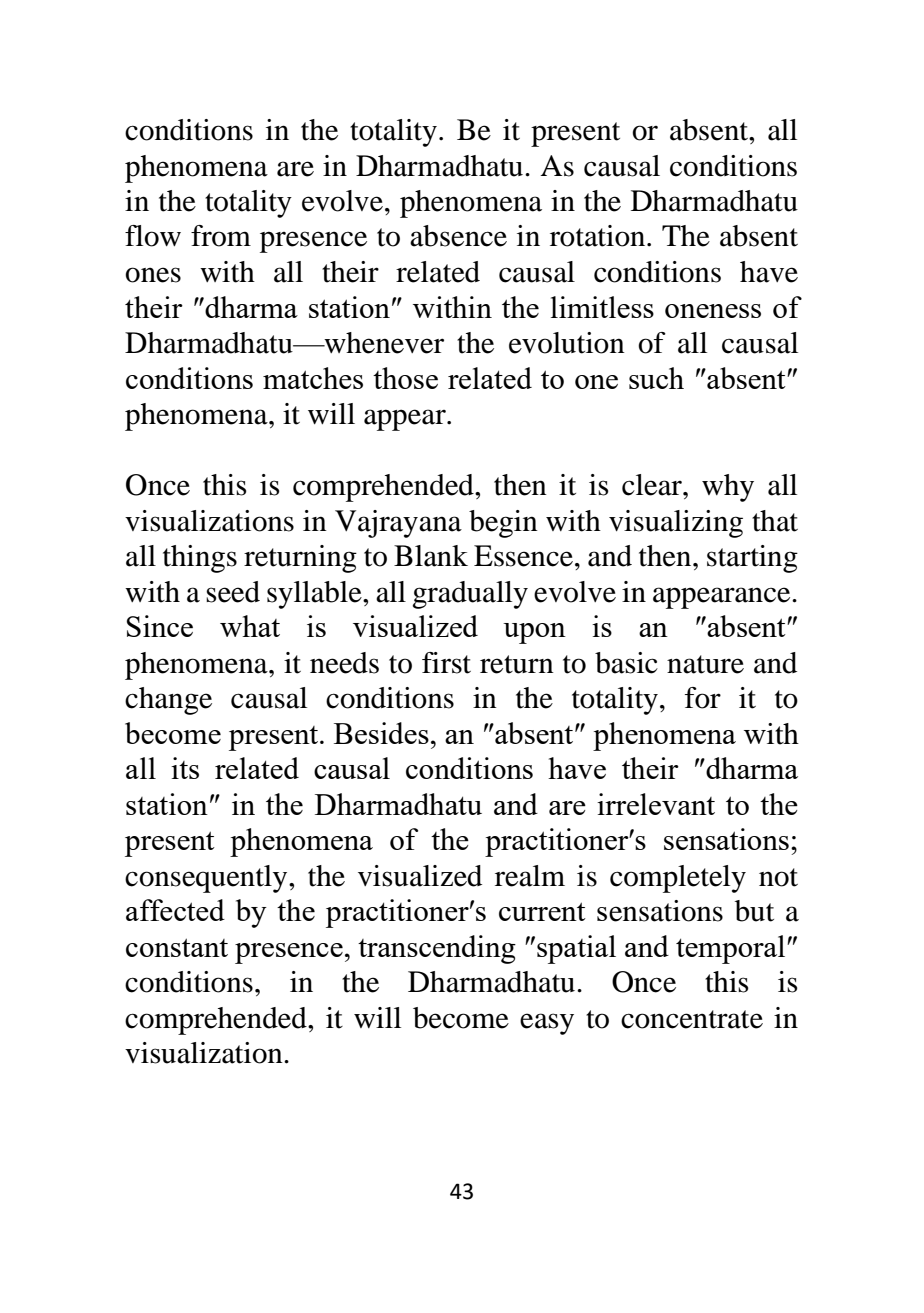 This image has height=1313, width=924. What do you see at coordinates (221, 236) in the image?
I see `from` at bounding box center [221, 236].
